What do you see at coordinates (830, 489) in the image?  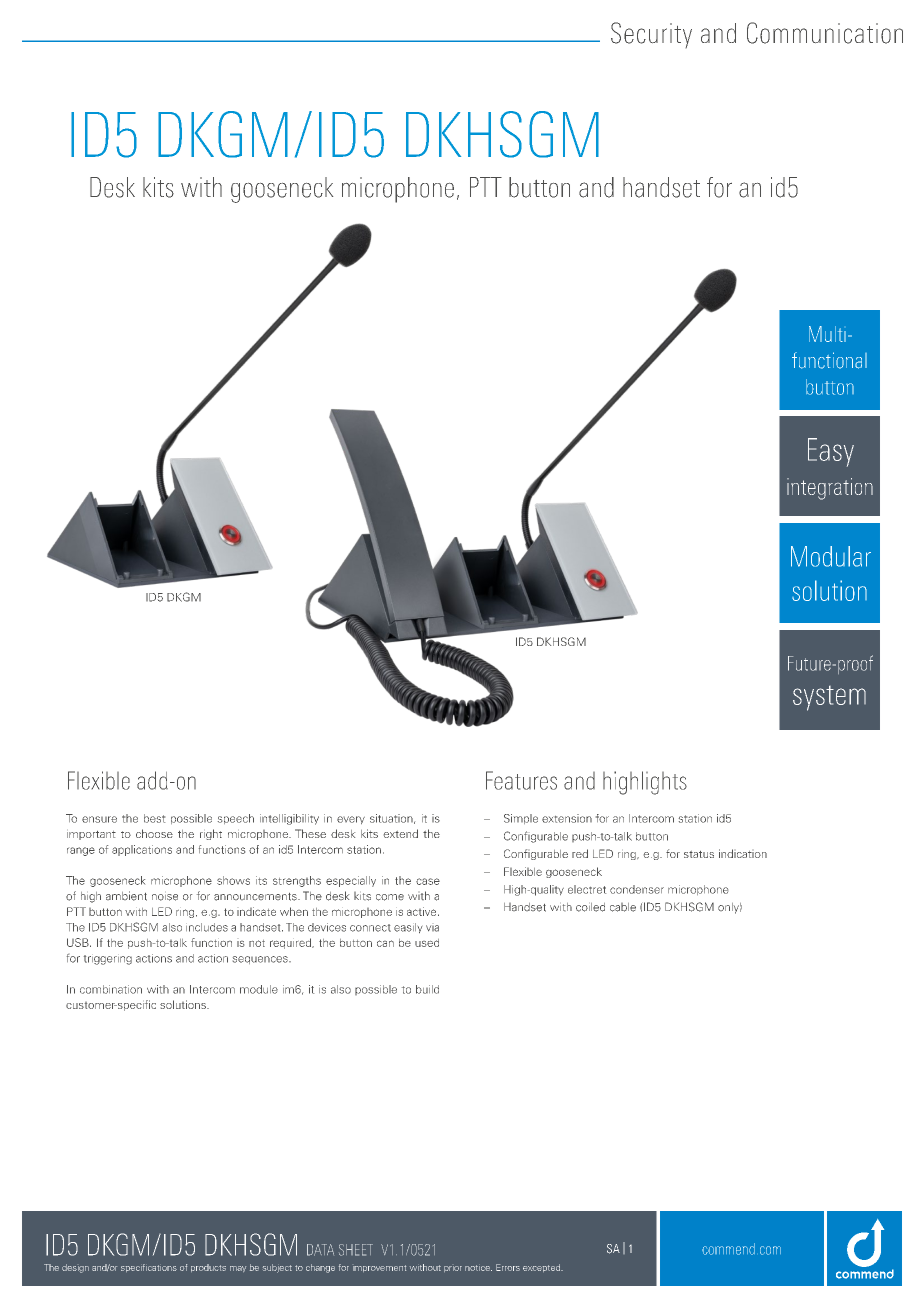 I see `integration` at bounding box center [830, 489].
